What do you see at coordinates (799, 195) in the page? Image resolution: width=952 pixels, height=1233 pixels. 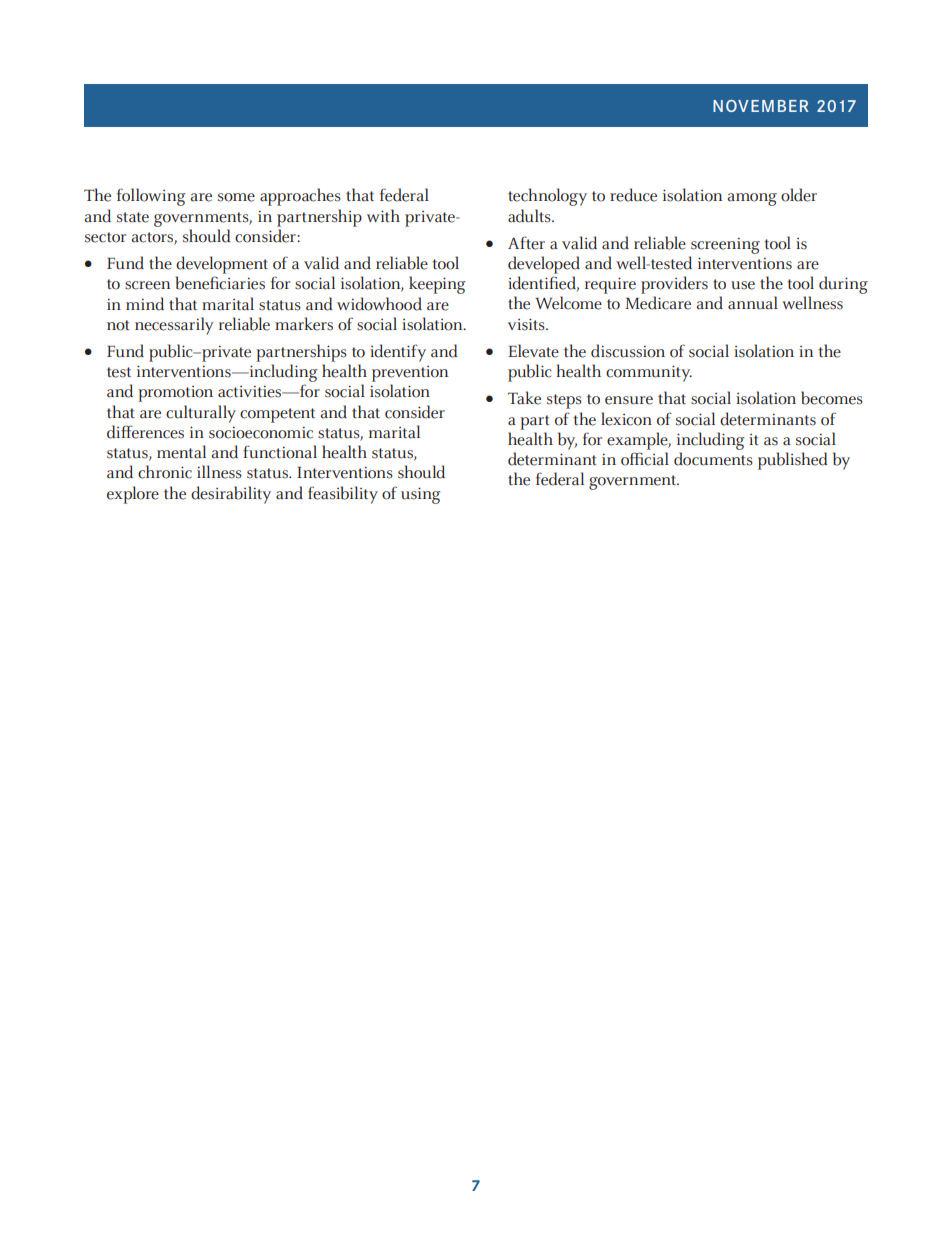 I see `older` at bounding box center [799, 195].
